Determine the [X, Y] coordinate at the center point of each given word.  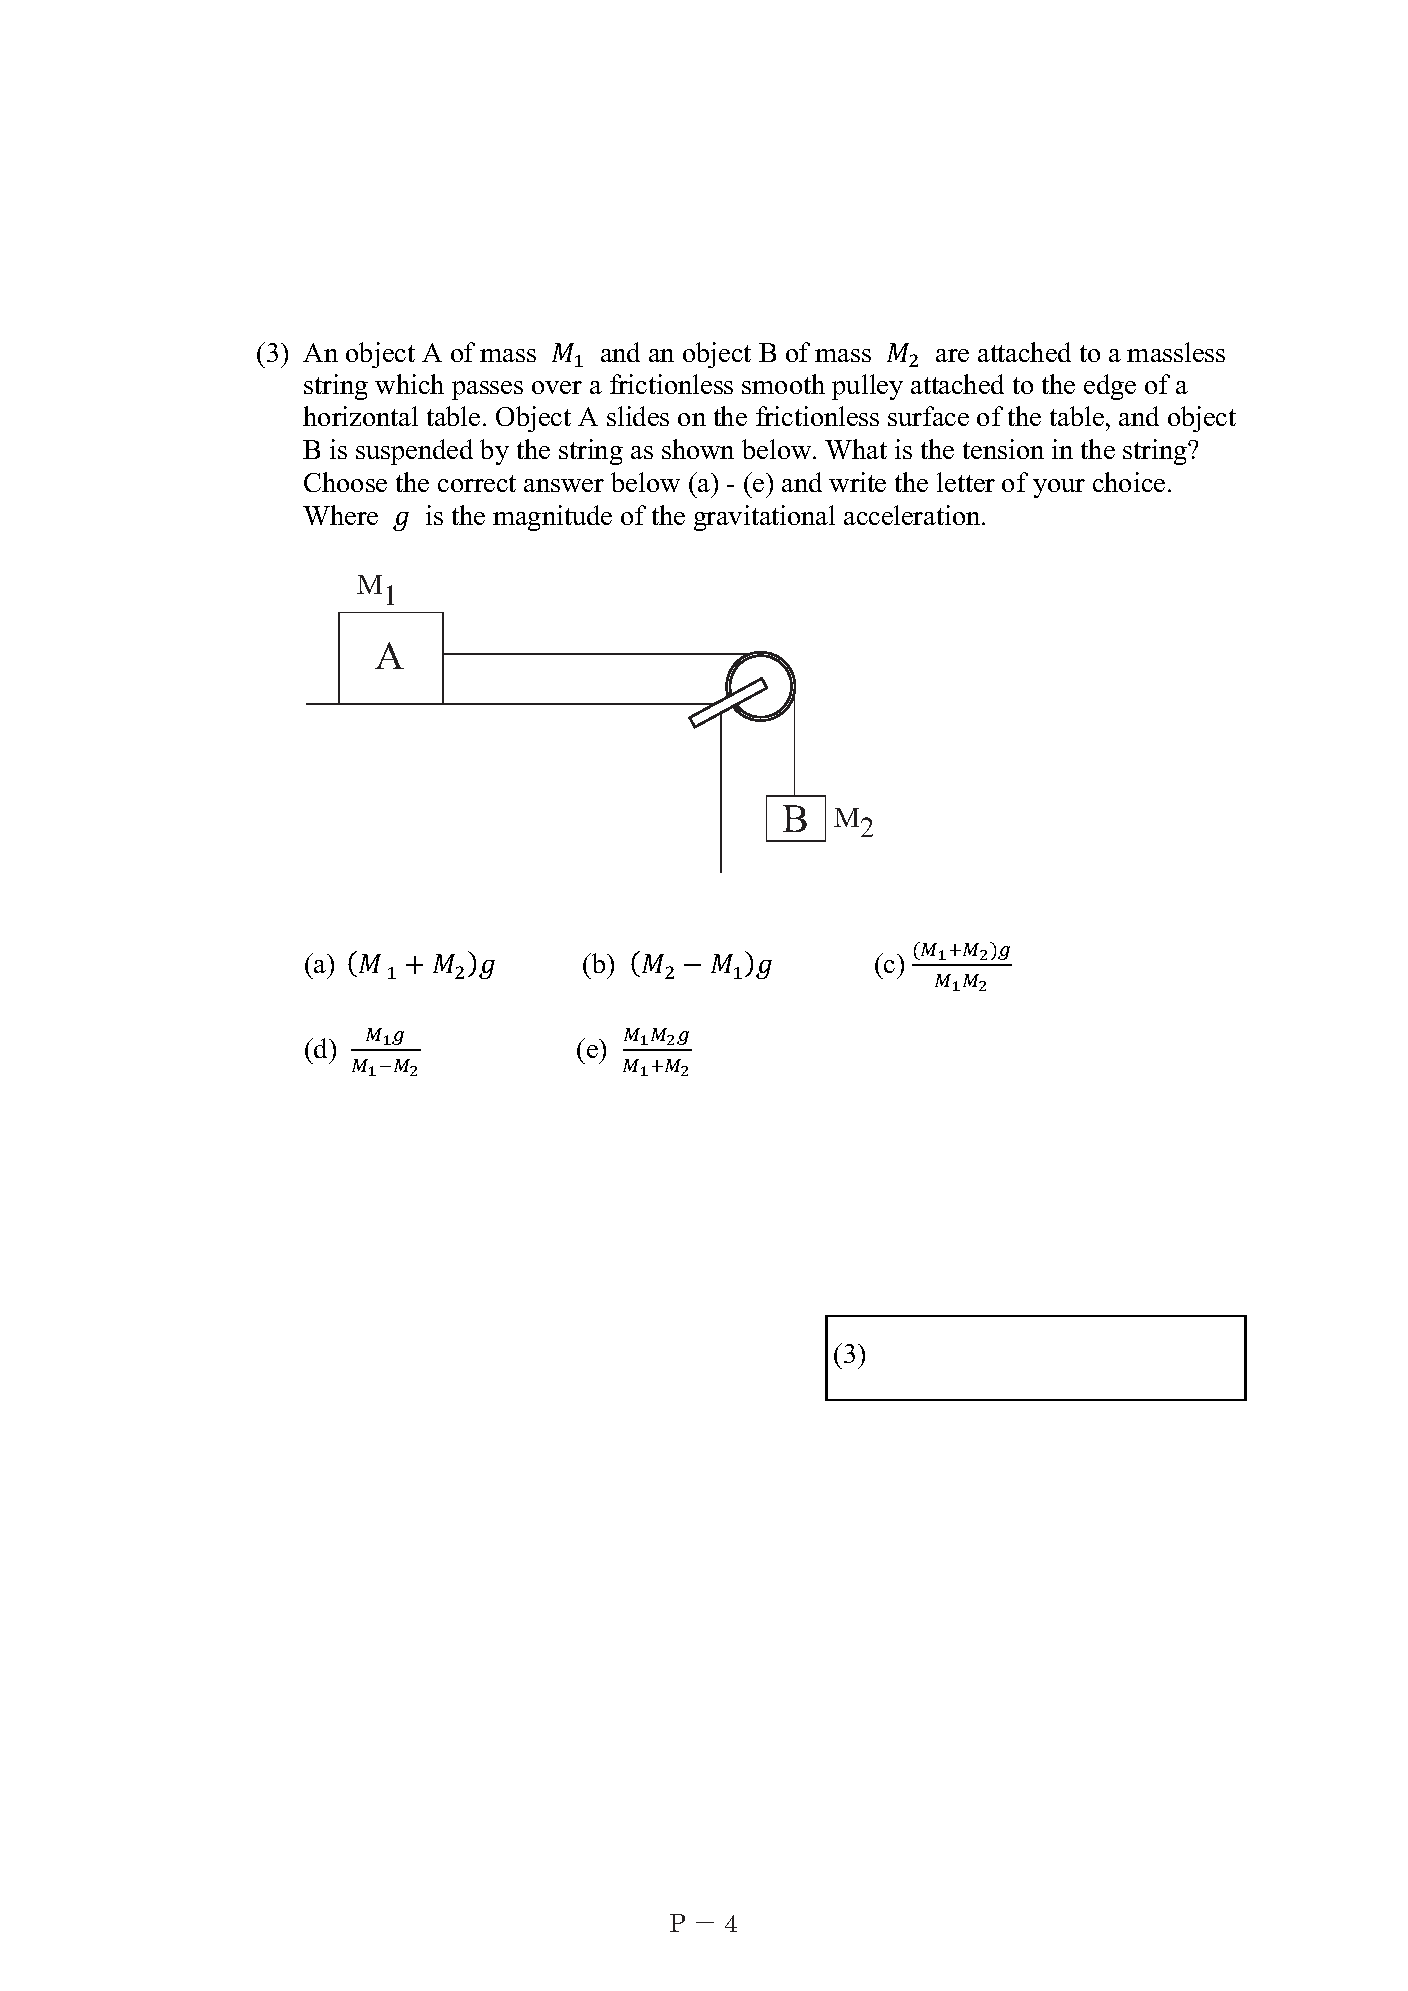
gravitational [764, 518]
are [952, 355]
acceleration [913, 515]
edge [1110, 387]
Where [340, 515]
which [409, 384]
